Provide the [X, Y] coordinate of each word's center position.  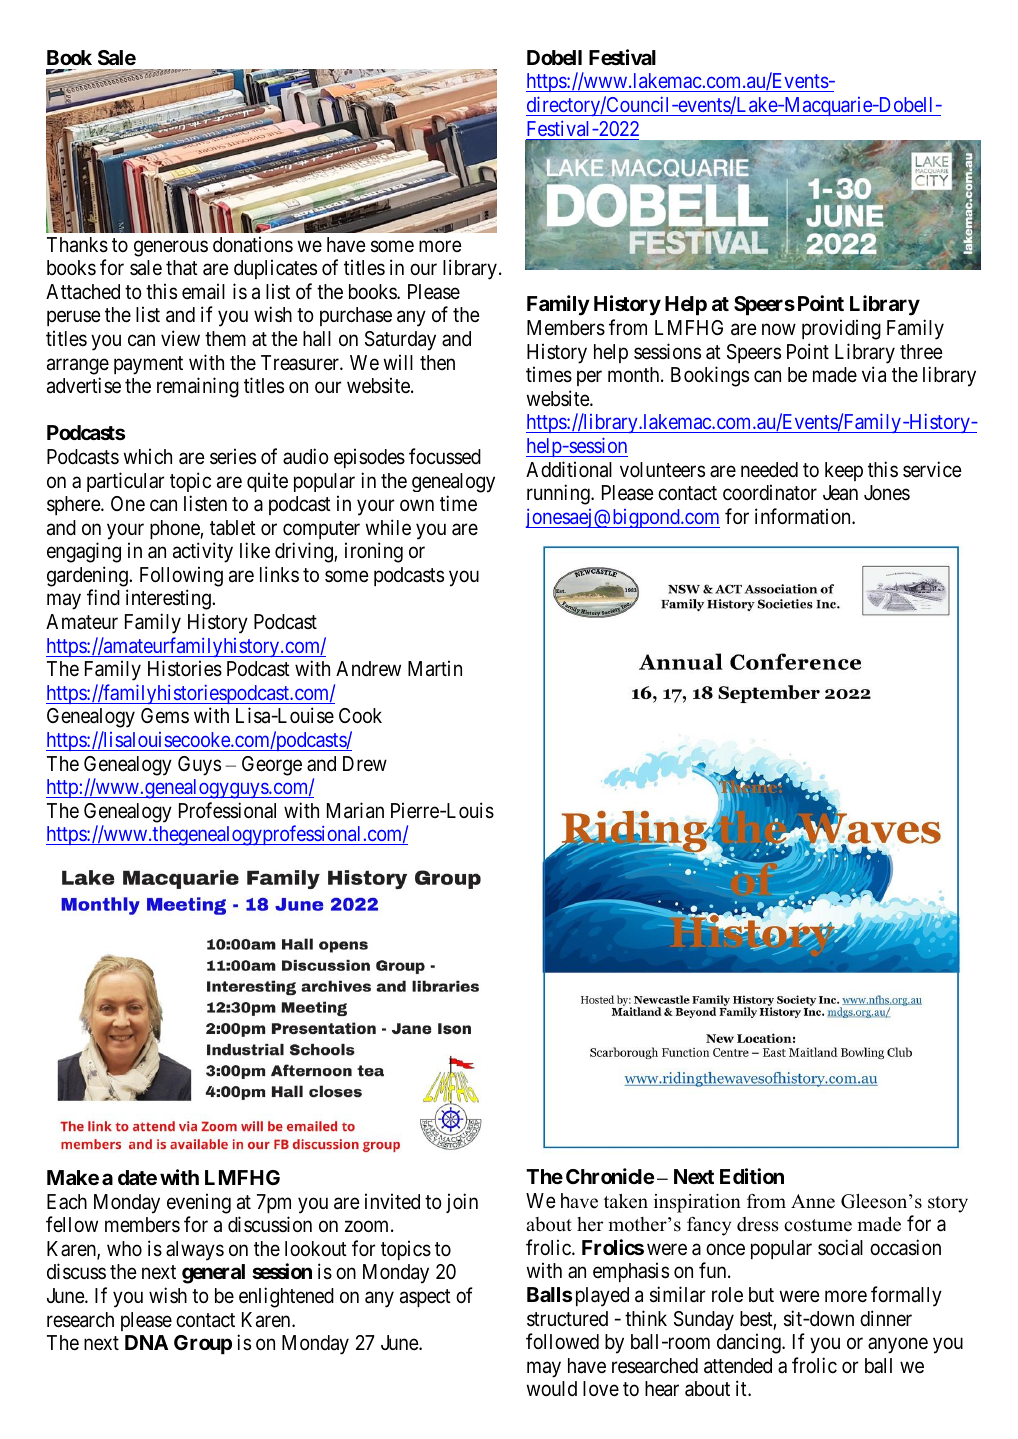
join [462, 1203]
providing [841, 329]
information [804, 516]
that [182, 268]
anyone [898, 1346]
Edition [752, 1176]
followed [562, 1341]
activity [203, 552]
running [559, 494]
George [272, 766]
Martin [435, 668]
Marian [355, 810]
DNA [146, 1342]
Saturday [400, 341]
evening [199, 1203]
